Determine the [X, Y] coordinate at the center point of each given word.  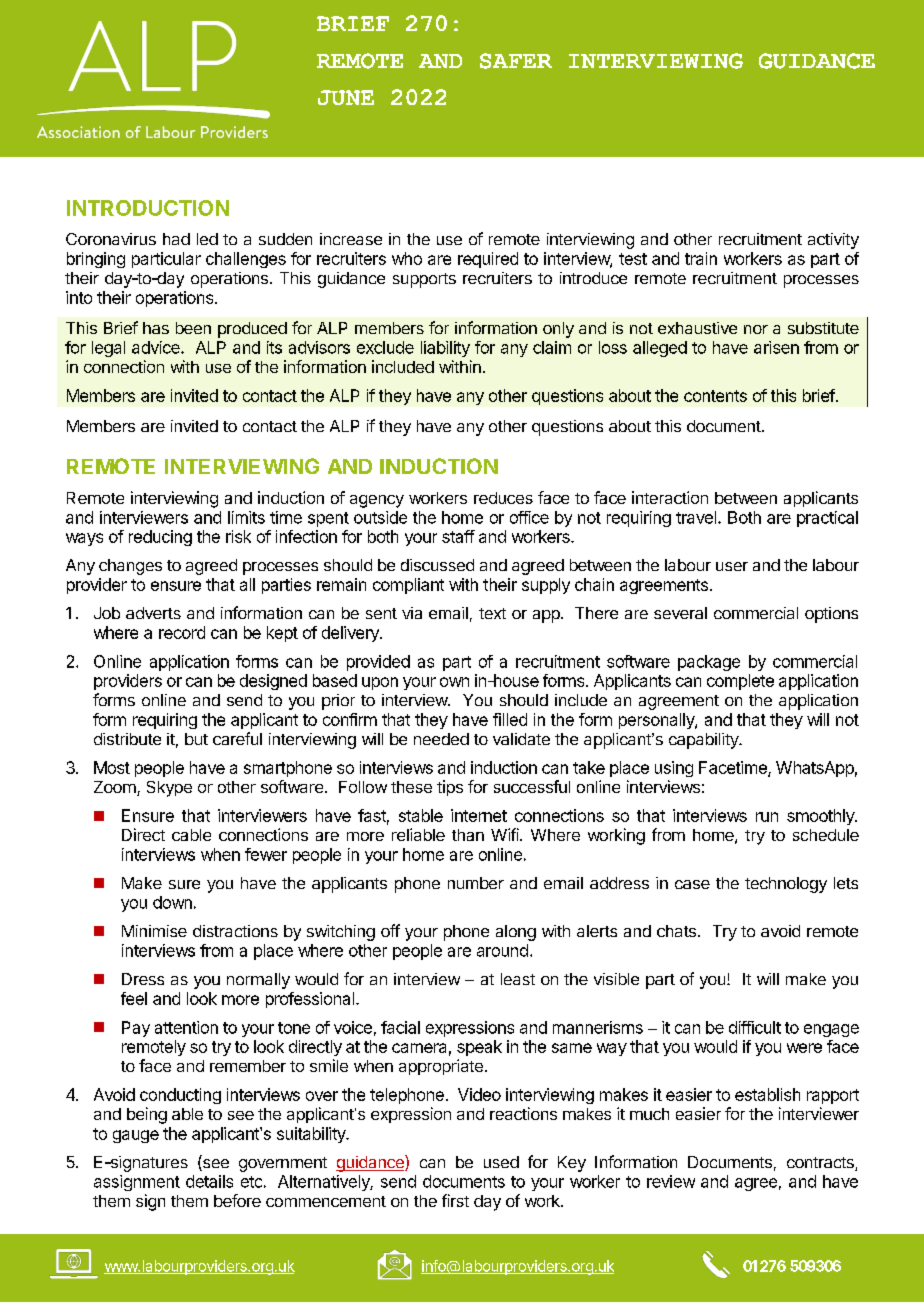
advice [157, 347]
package [709, 663]
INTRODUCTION [148, 208]
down [172, 902]
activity [833, 241]
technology [786, 885]
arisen [776, 347]
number [476, 883]
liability [445, 349]
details [209, 1181]
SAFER [516, 61]
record [182, 632]
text [492, 613]
